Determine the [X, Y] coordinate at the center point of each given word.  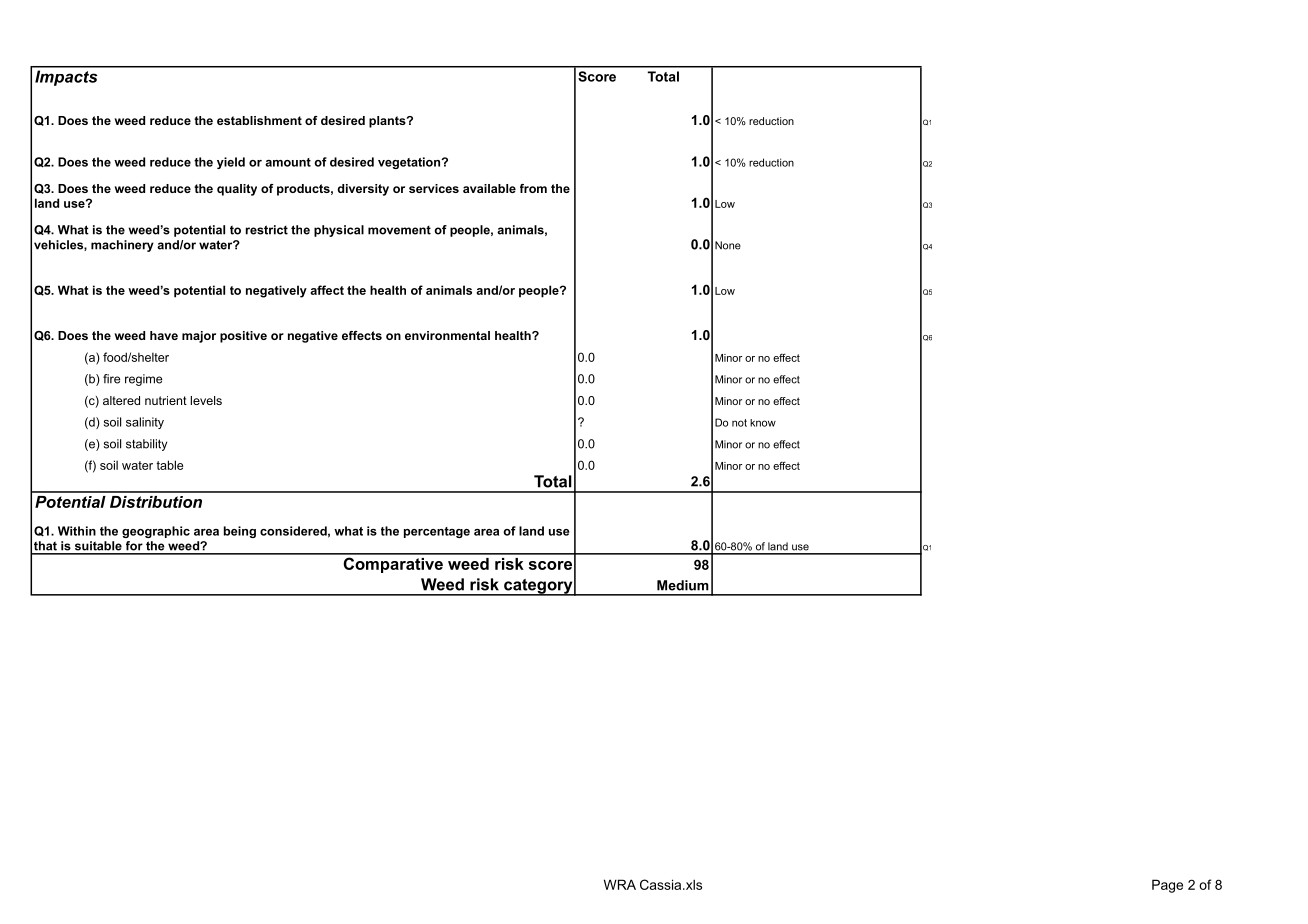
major [199, 337]
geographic [156, 532]
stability [146, 445]
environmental [447, 335]
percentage [437, 532]
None [728, 245]
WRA [620, 884]
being [240, 532]
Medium [683, 585]
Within [77, 531]
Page [1167, 886]
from [533, 188]
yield [231, 163]
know [763, 423]
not [739, 423]
